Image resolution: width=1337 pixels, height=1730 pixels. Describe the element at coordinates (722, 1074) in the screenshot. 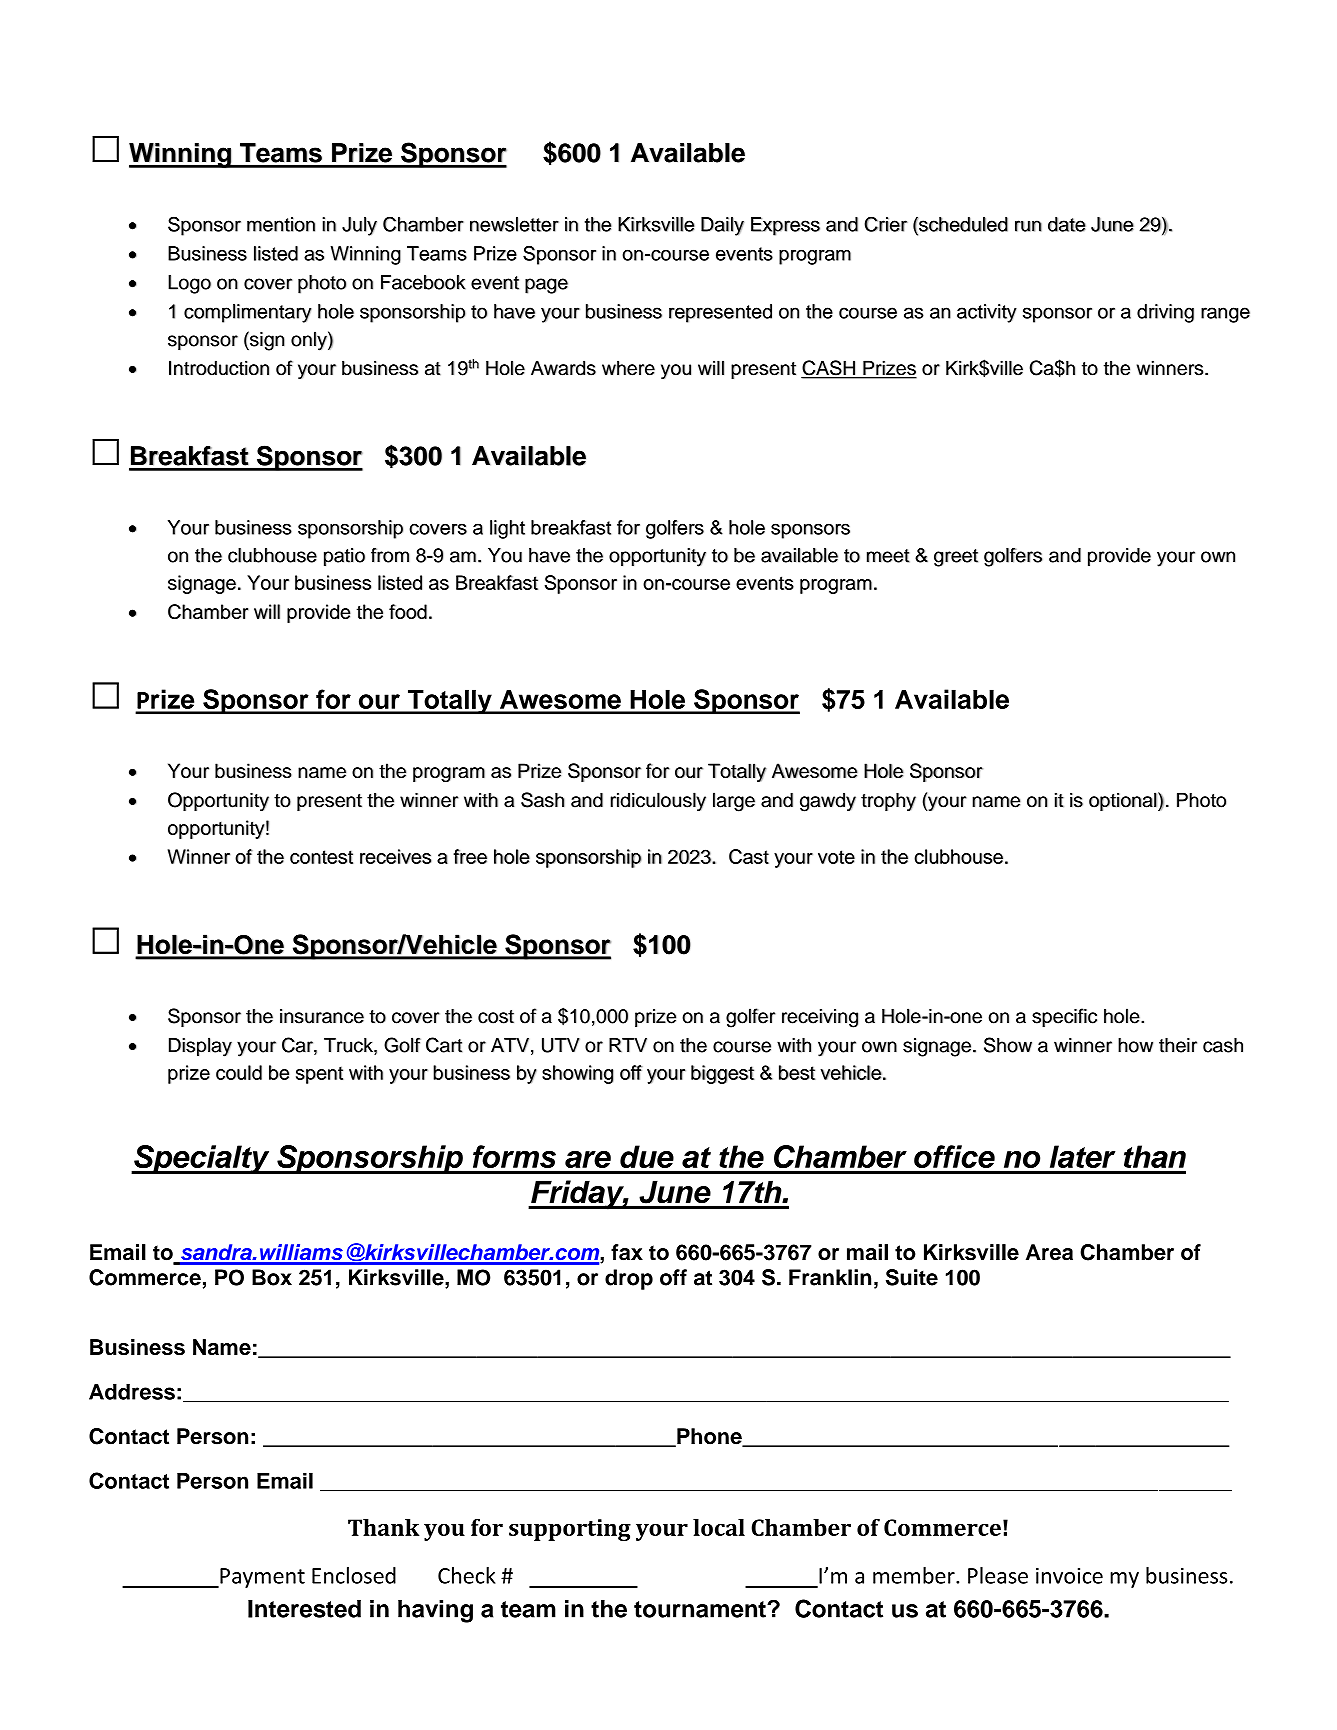

I see `biggest` at that location.
